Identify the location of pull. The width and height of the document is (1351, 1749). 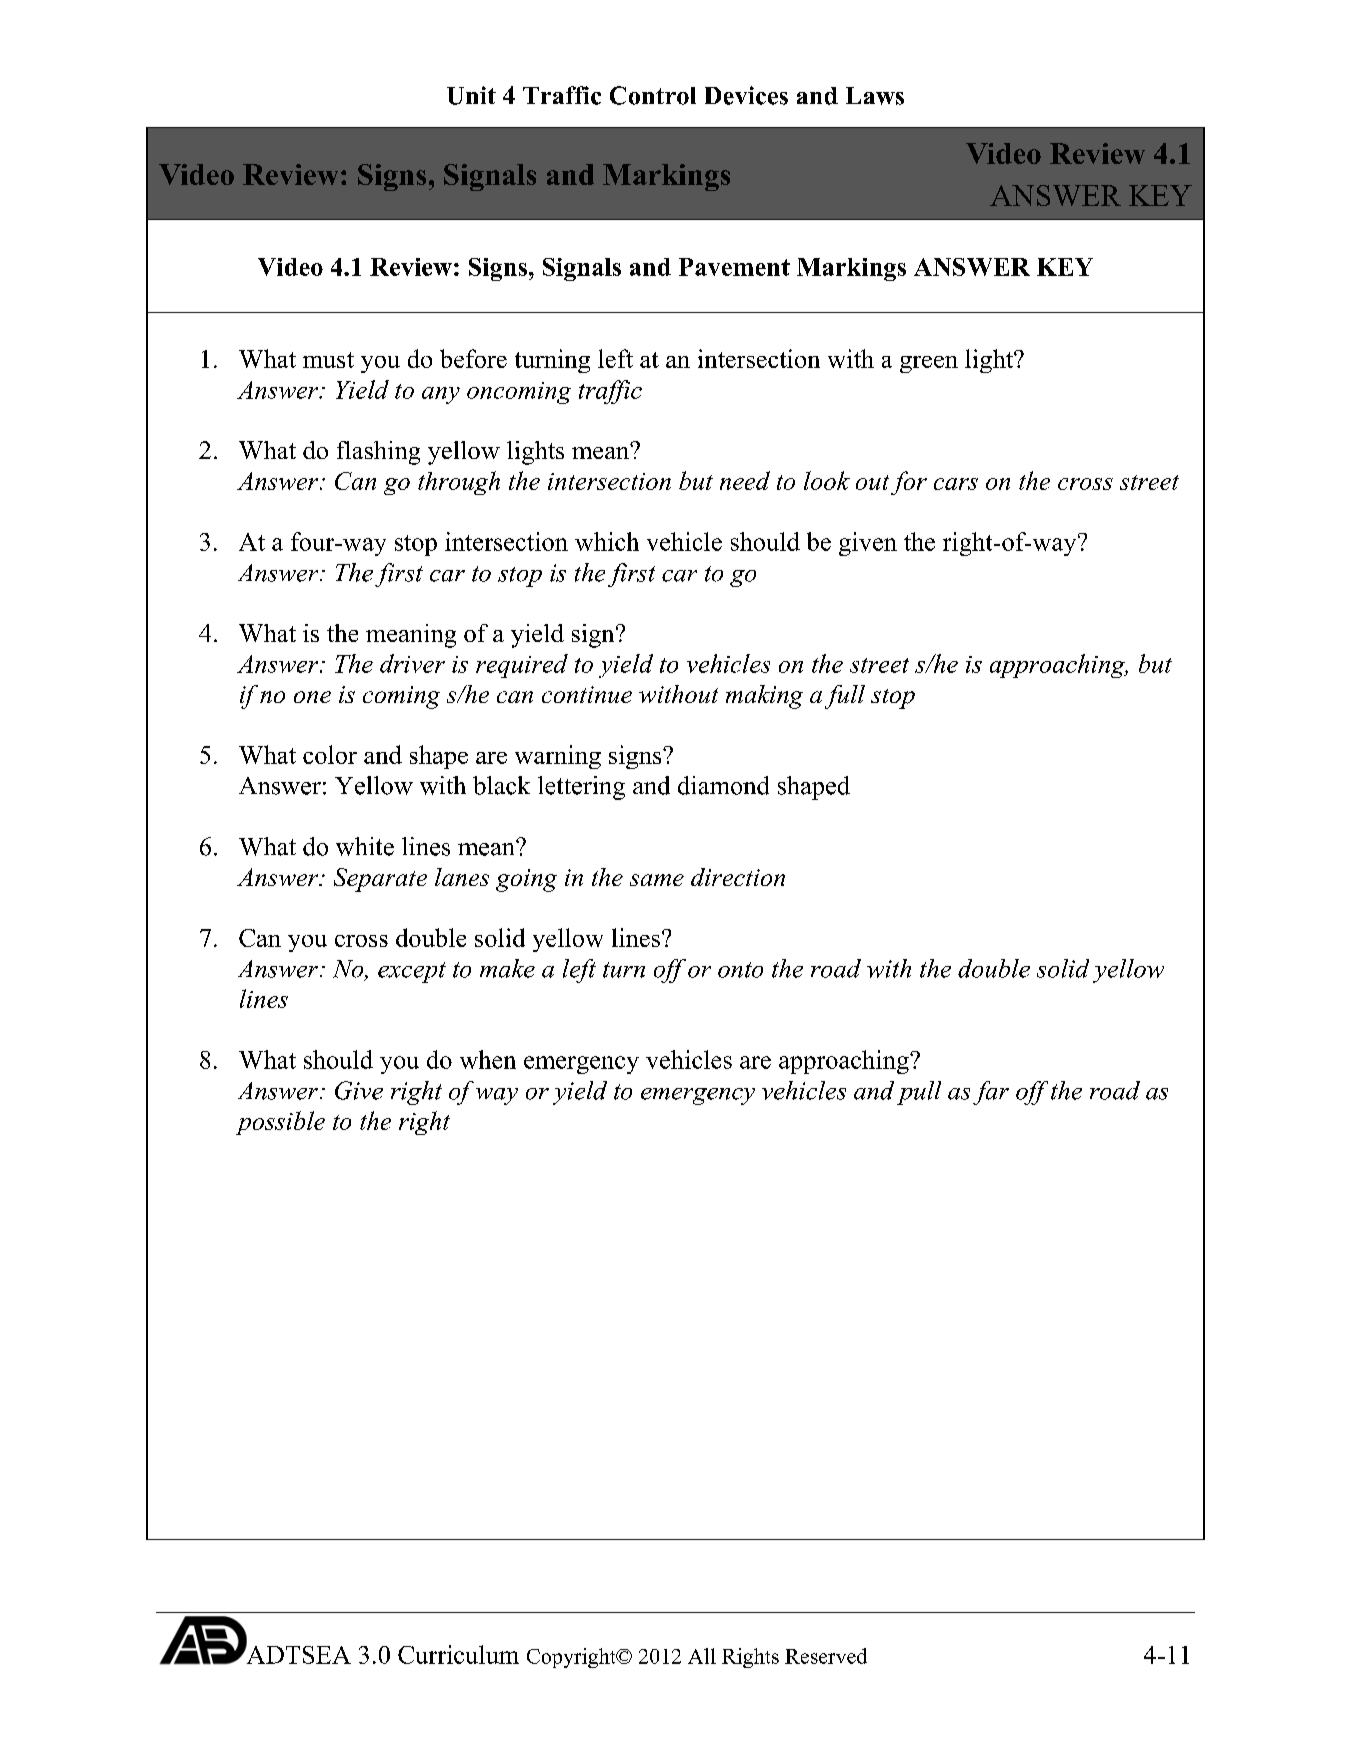
(919, 1093).
